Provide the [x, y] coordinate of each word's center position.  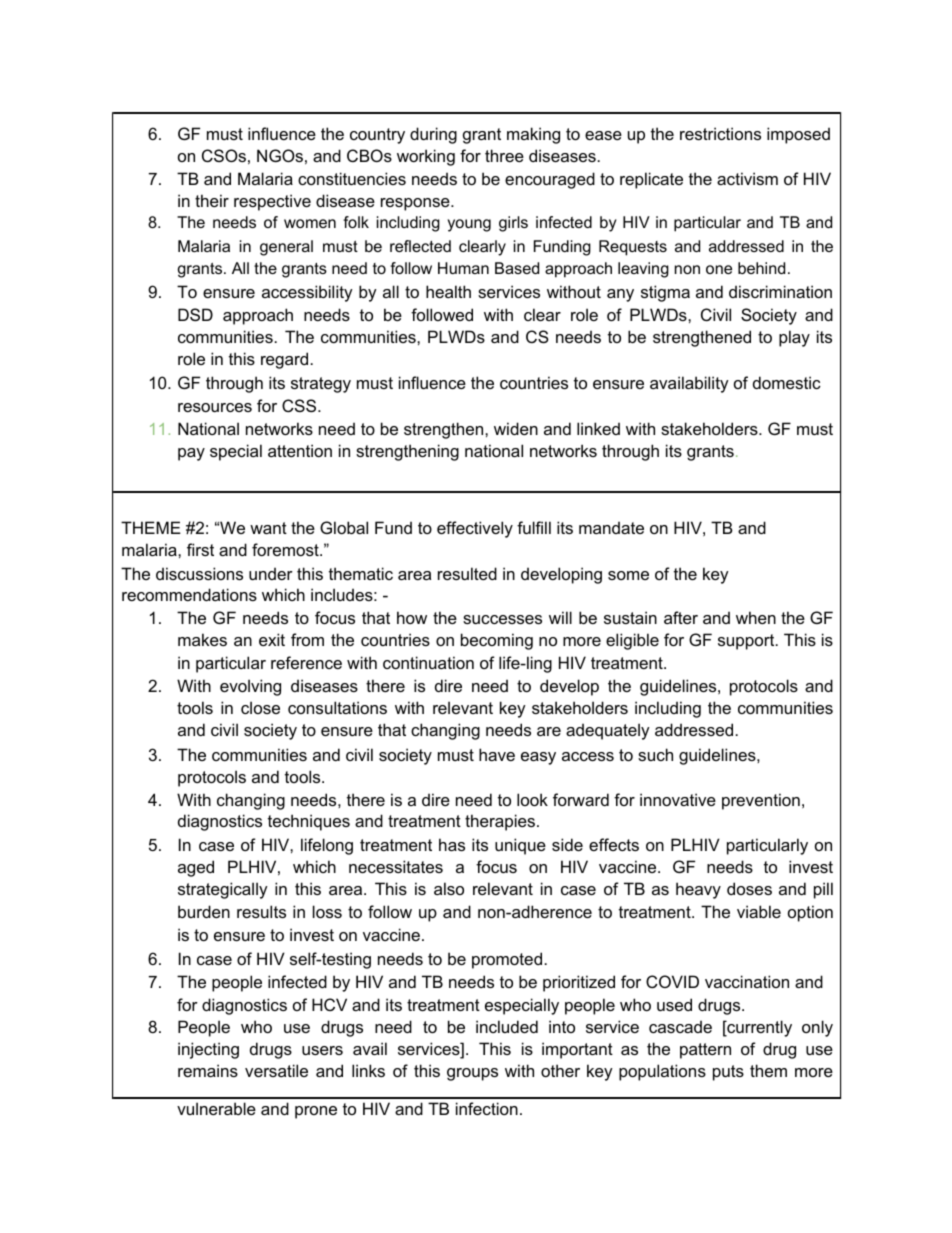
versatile [276, 1070]
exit [272, 639]
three [504, 155]
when [756, 617]
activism [747, 178]
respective [272, 202]
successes [502, 619]
